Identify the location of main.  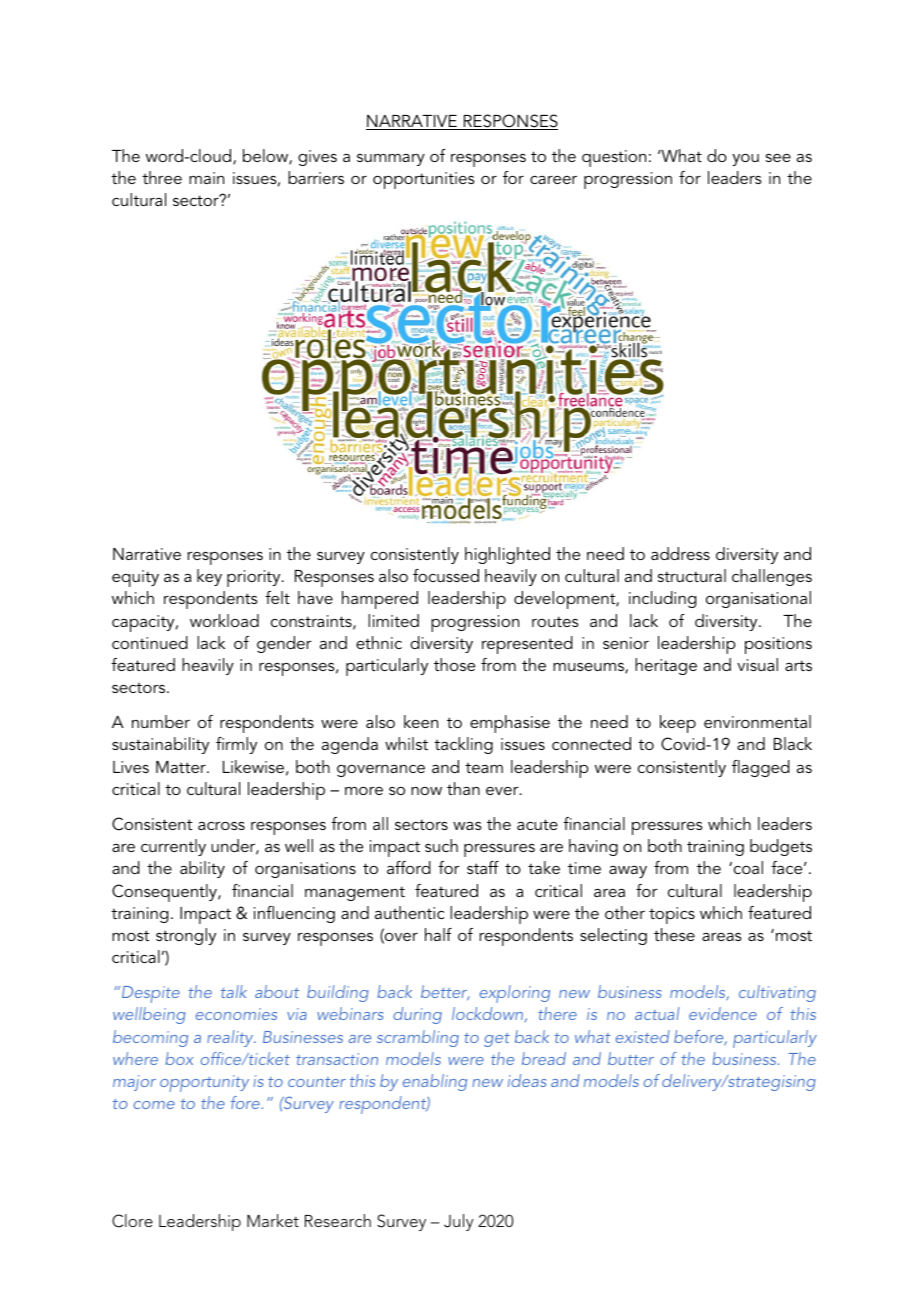
(206, 178).
